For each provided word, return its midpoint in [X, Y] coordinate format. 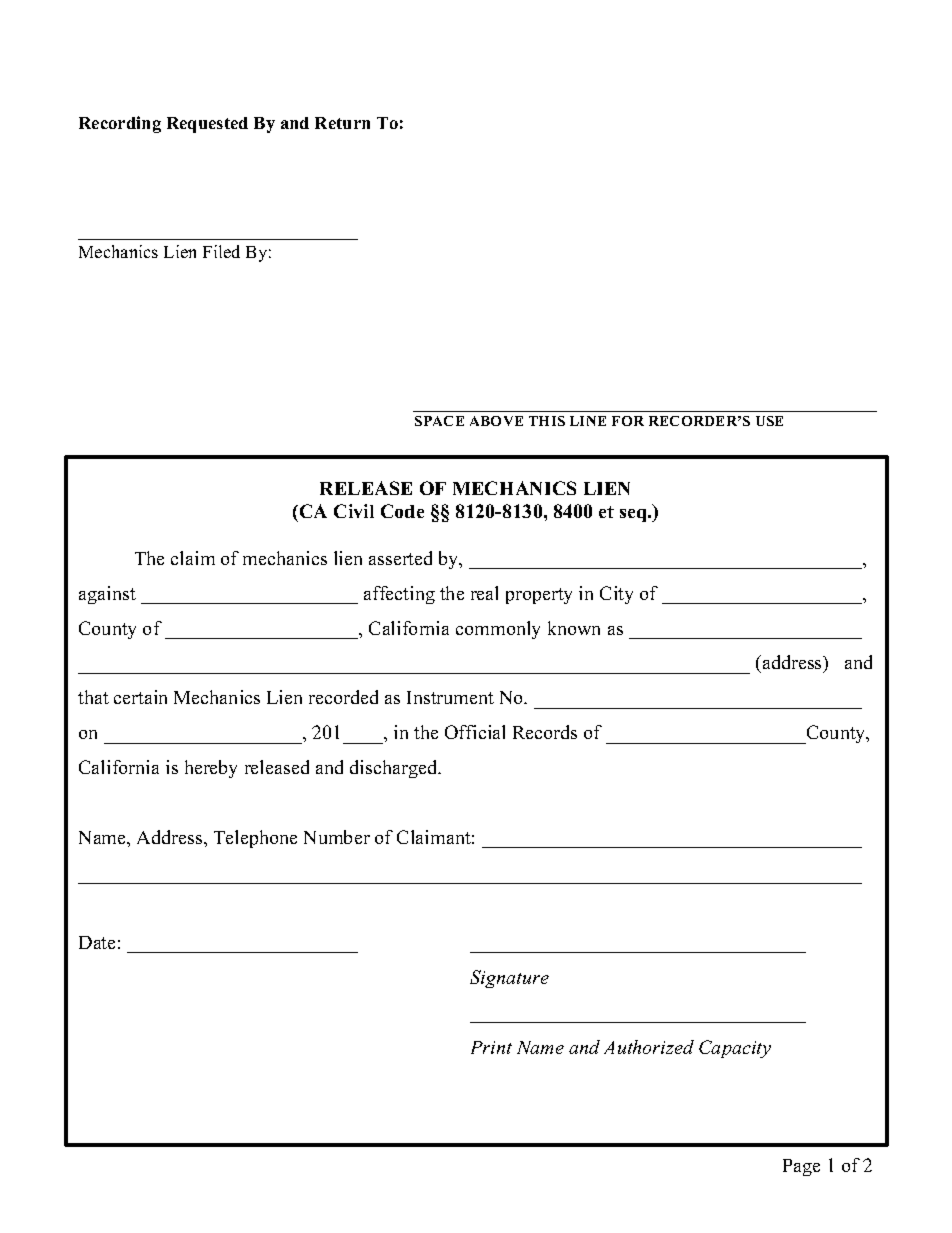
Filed [221, 251]
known [574, 628]
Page [801, 1167]
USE [769, 421]
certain [140, 697]
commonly [498, 630]
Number [337, 837]
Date [97, 942]
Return [342, 123]
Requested [207, 125]
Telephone [255, 839]
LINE [588, 421]
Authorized [649, 1047]
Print [491, 1047]
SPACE [439, 421]
